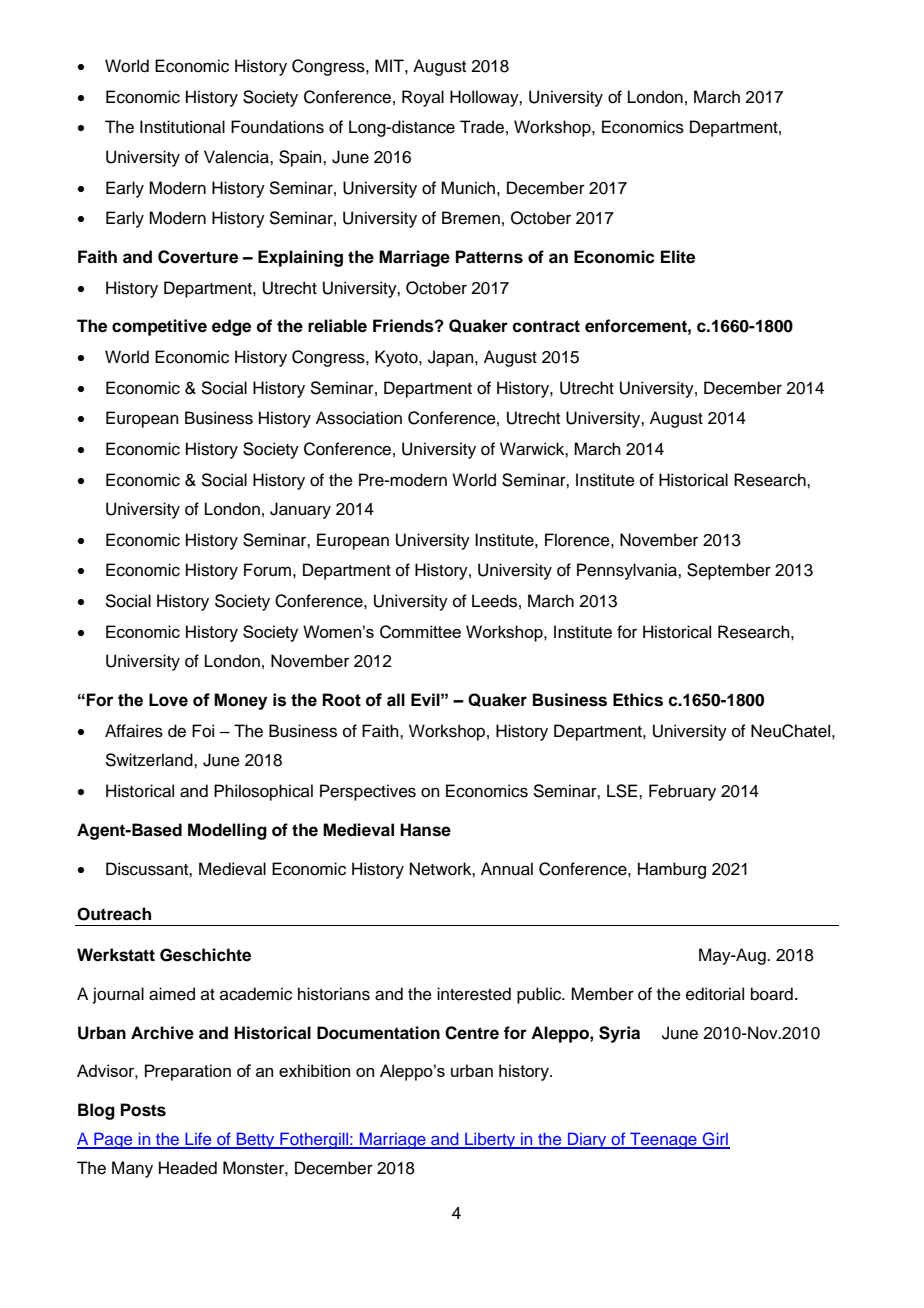 This screenshot has height=1308, width=924. Describe the element at coordinates (678, 257) in the screenshot. I see `Elite` at that location.
